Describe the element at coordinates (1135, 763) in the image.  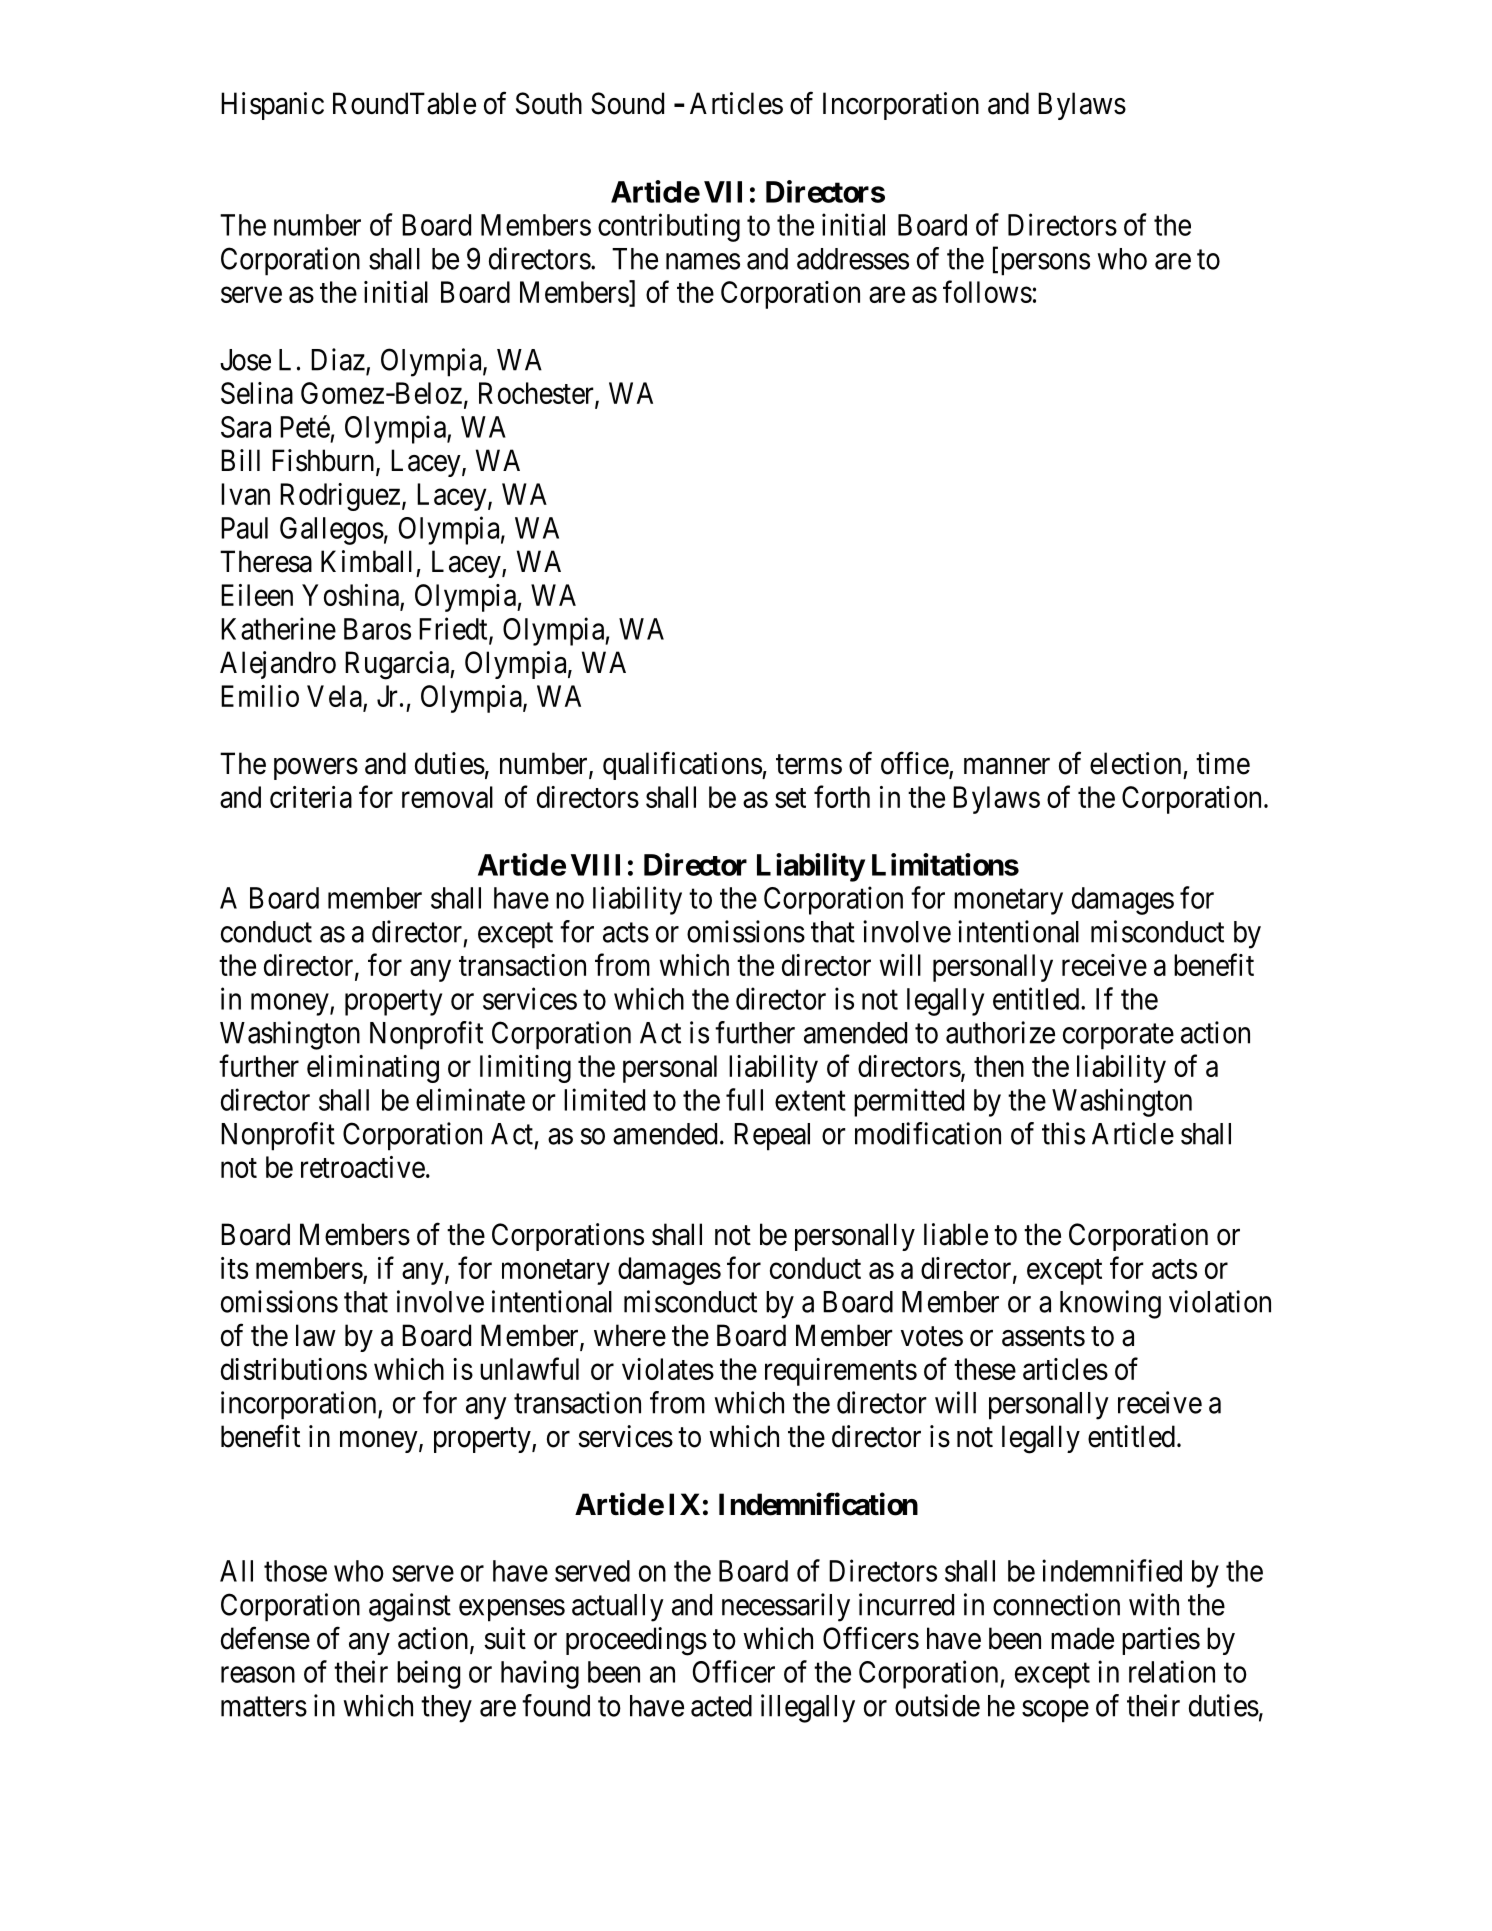
I see `election` at that location.
